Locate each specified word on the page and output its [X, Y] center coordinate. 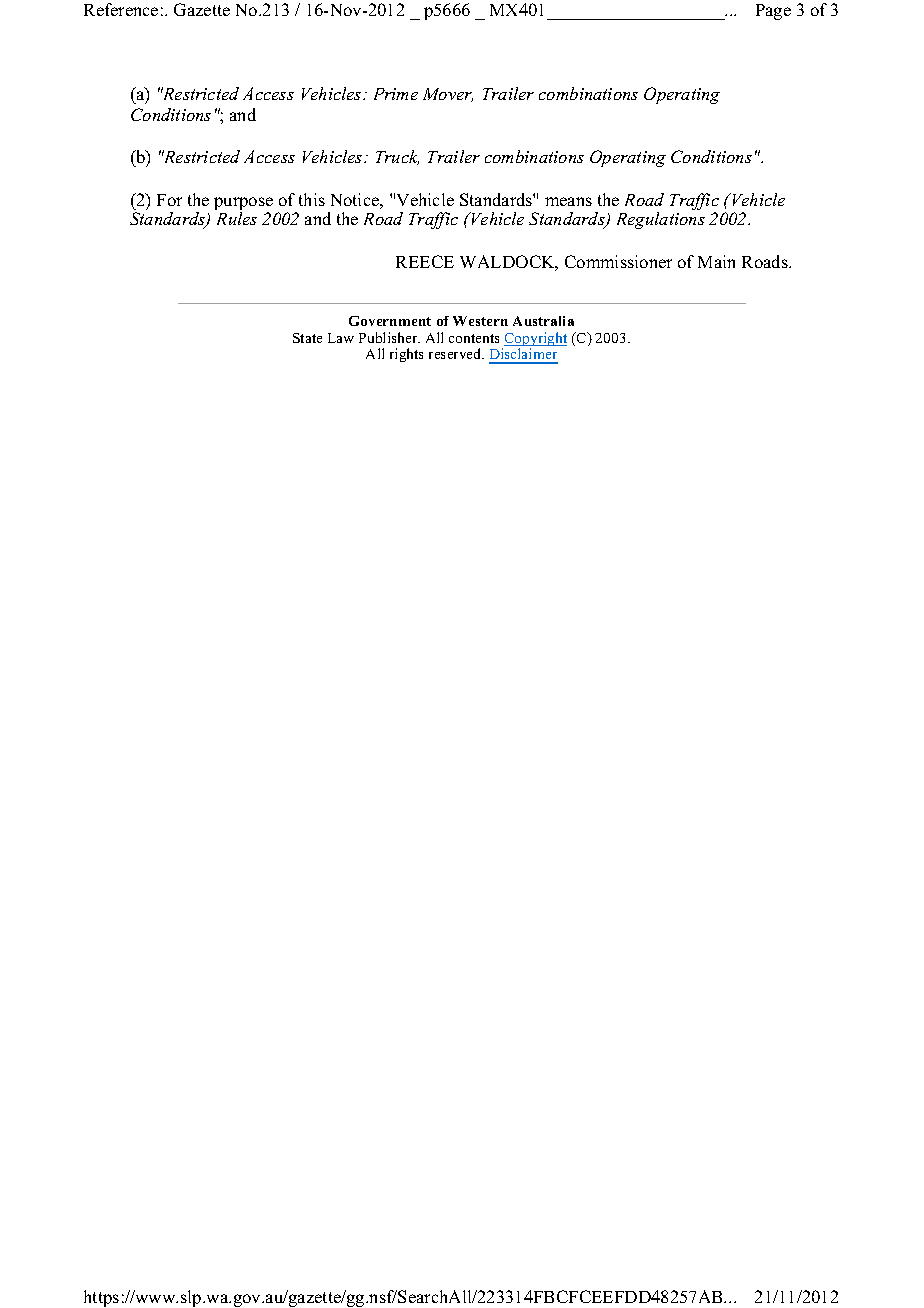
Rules [237, 218]
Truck [397, 157]
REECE [425, 261]
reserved [456, 353]
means [568, 201]
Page [773, 12]
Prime [396, 94]
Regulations [661, 220]
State [307, 338]
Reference [121, 9]
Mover [448, 95]
